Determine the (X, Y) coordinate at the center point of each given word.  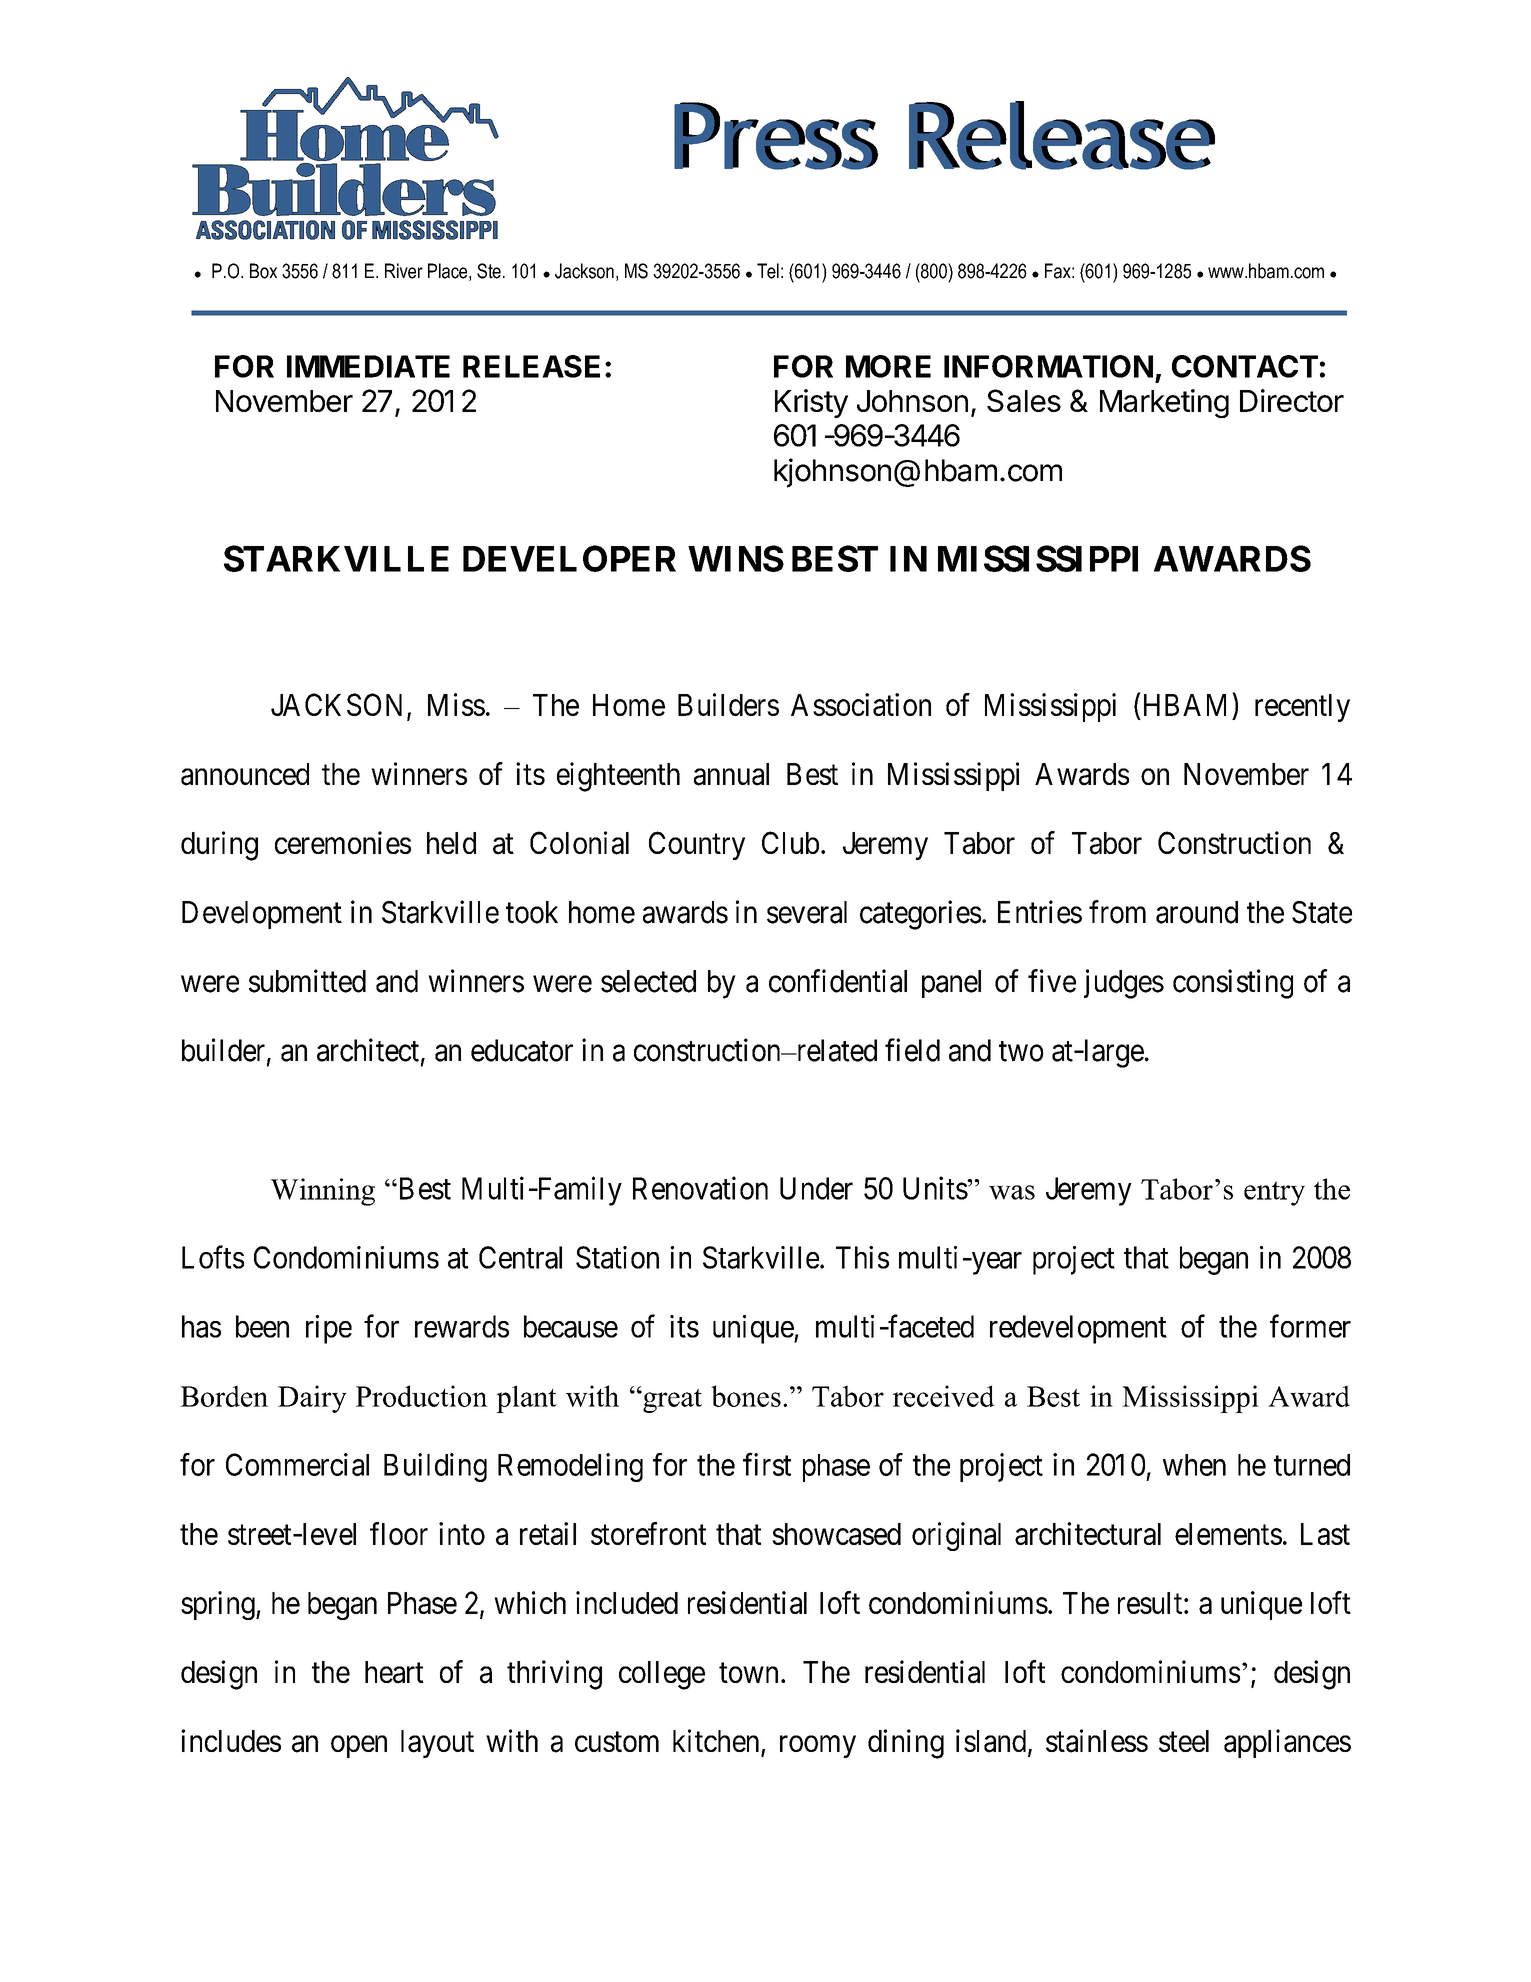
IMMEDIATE (368, 366)
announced (245, 774)
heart (394, 1672)
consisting (1233, 984)
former (1310, 1326)
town (748, 1673)
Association (861, 704)
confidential (838, 981)
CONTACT (1245, 366)
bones (746, 1396)
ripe (329, 1329)
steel (1184, 1741)
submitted (307, 981)
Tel (768, 271)
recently (1302, 708)
